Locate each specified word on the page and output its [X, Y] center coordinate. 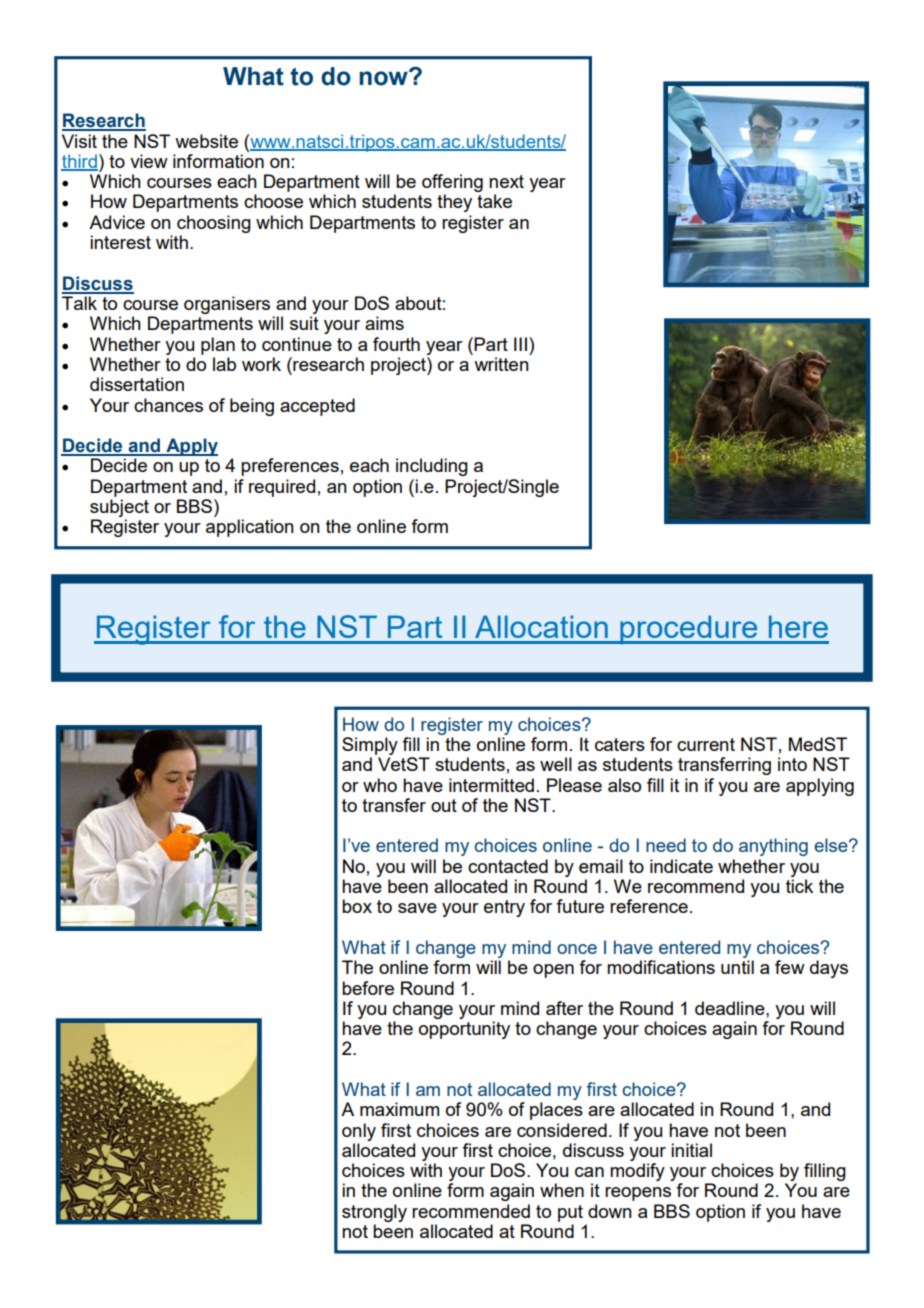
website [206, 141]
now [384, 78]
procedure [689, 630]
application [250, 528]
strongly [374, 1213]
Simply [370, 746]
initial [691, 1150]
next [506, 181]
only [359, 1132]
